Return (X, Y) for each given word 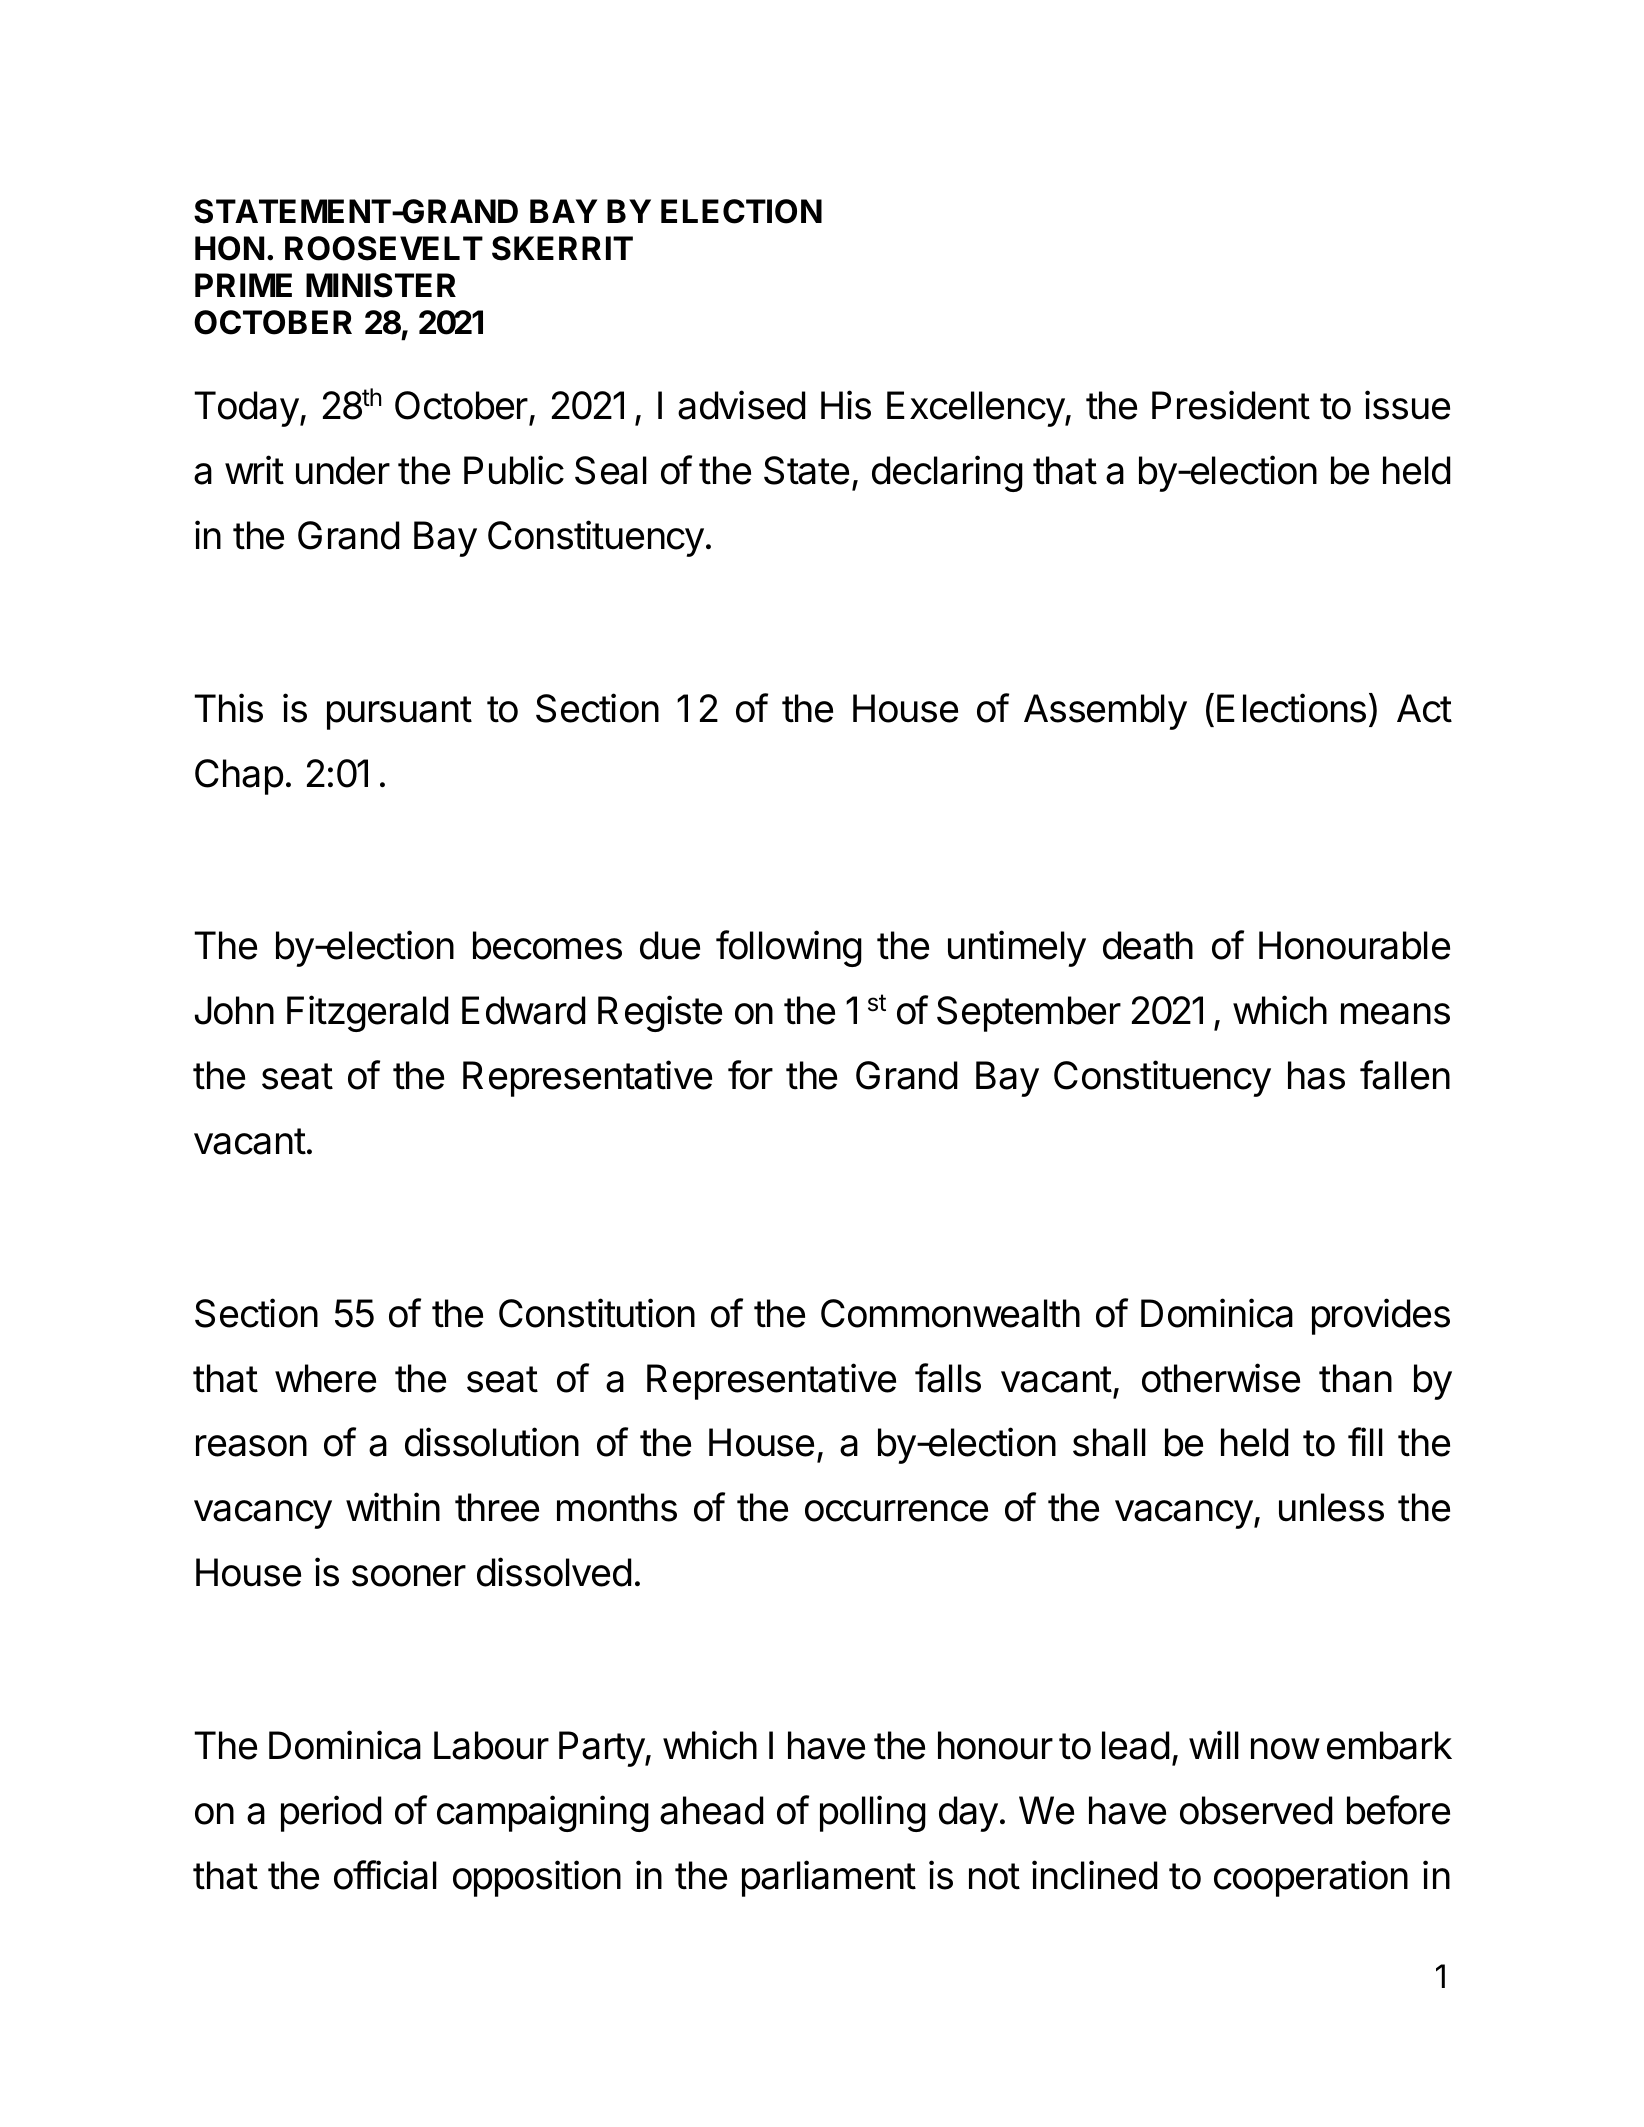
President (1231, 405)
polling (873, 1813)
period (331, 1813)
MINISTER (381, 285)
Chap (239, 777)
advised (741, 405)
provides (1381, 1316)
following (789, 948)
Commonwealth (950, 1313)
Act (1424, 708)
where (325, 1378)
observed (1256, 1810)
